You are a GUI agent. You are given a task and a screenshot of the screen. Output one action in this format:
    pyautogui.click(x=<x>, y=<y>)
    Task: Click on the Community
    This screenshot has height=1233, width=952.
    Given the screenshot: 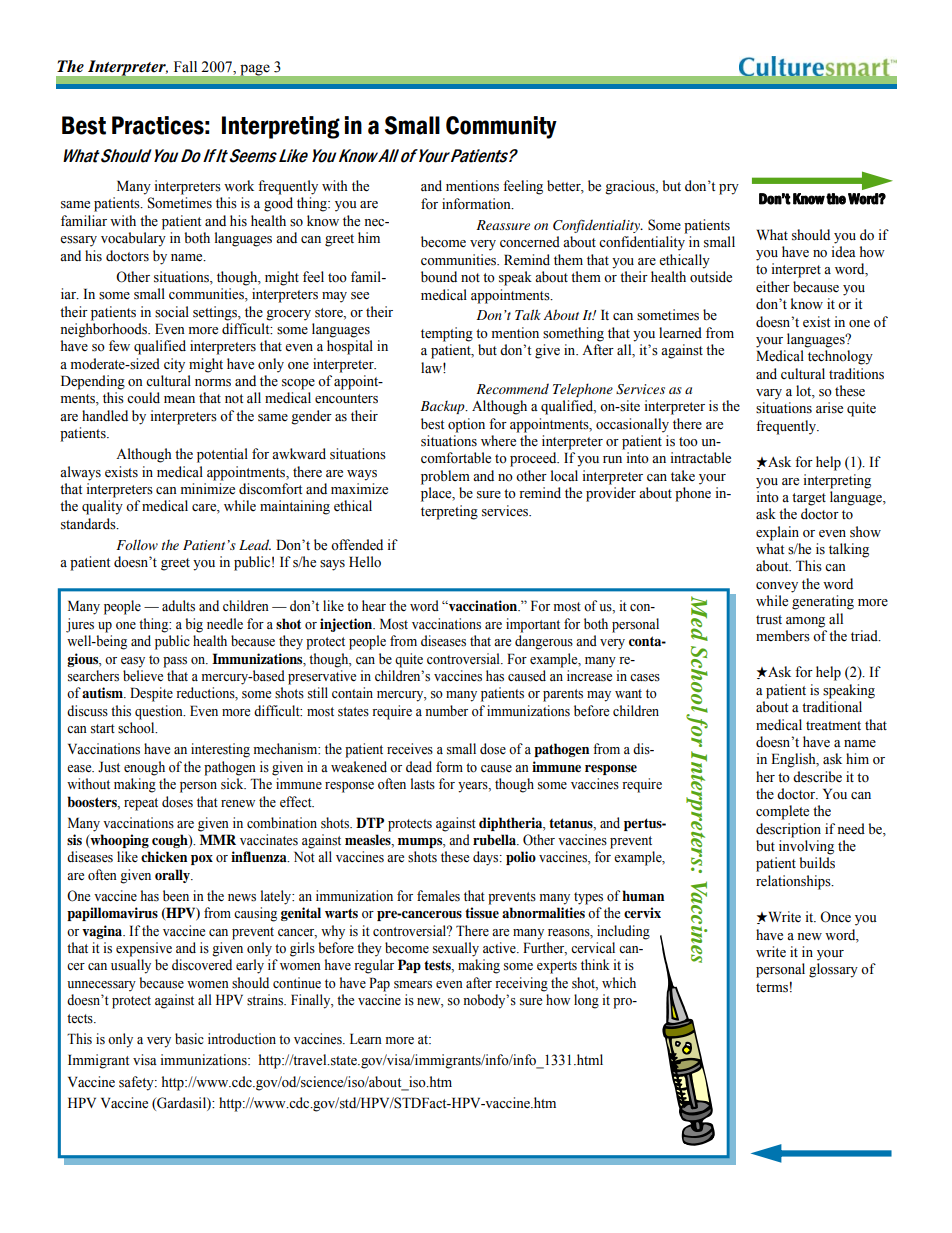 What is the action you would take?
    pyautogui.click(x=501, y=127)
